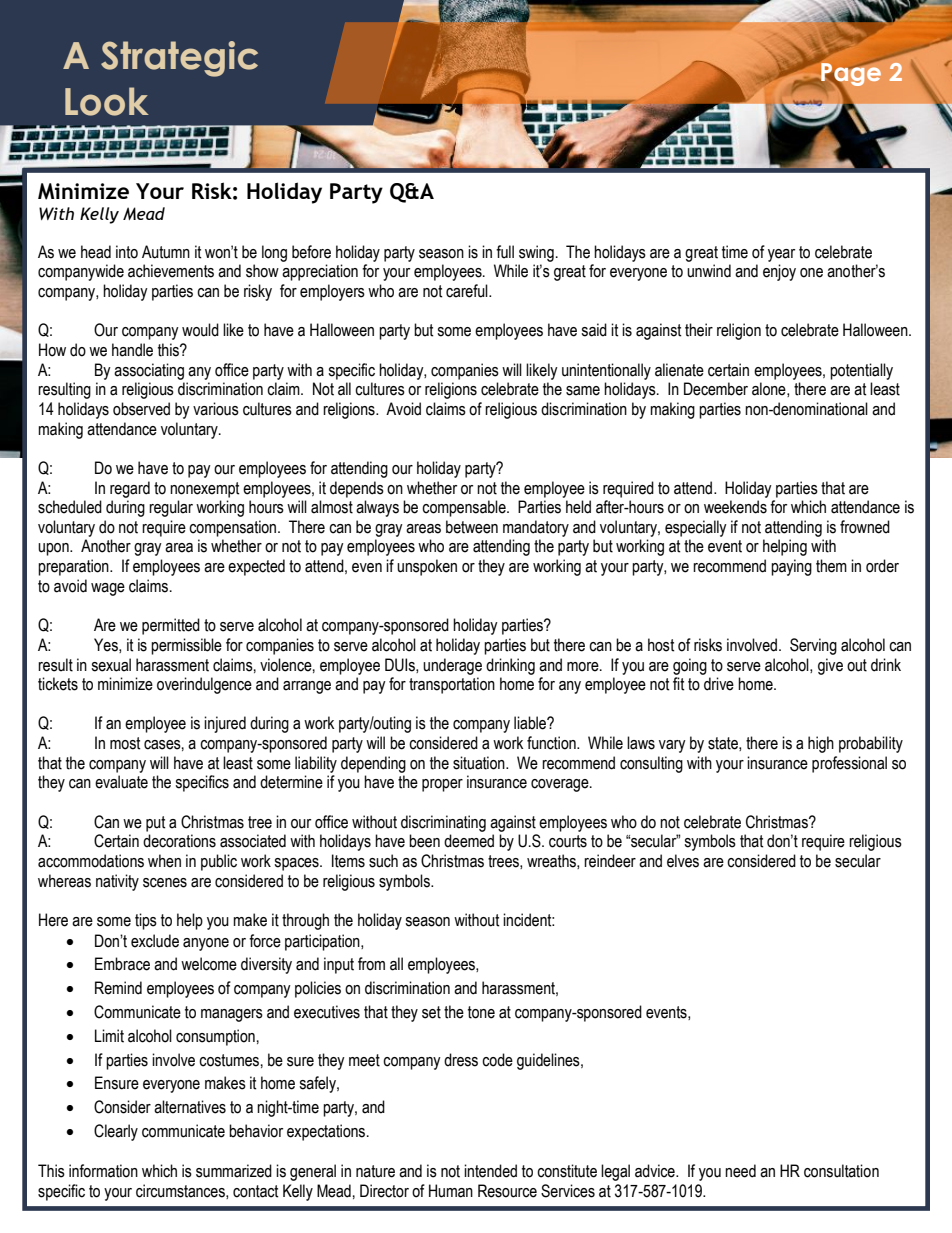  I want to click on Look, so click(107, 101).
